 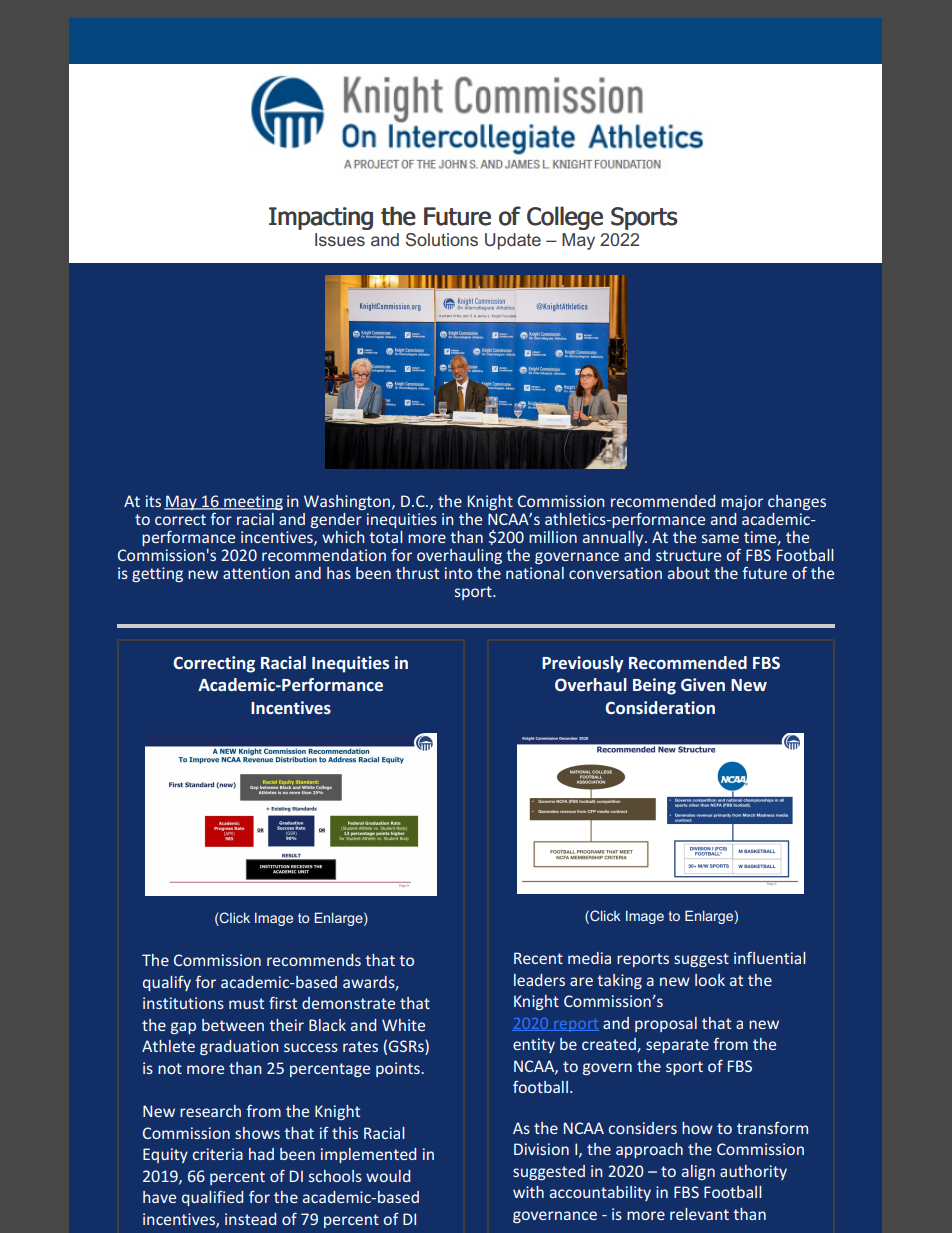 I want to click on align, so click(x=698, y=1172).
